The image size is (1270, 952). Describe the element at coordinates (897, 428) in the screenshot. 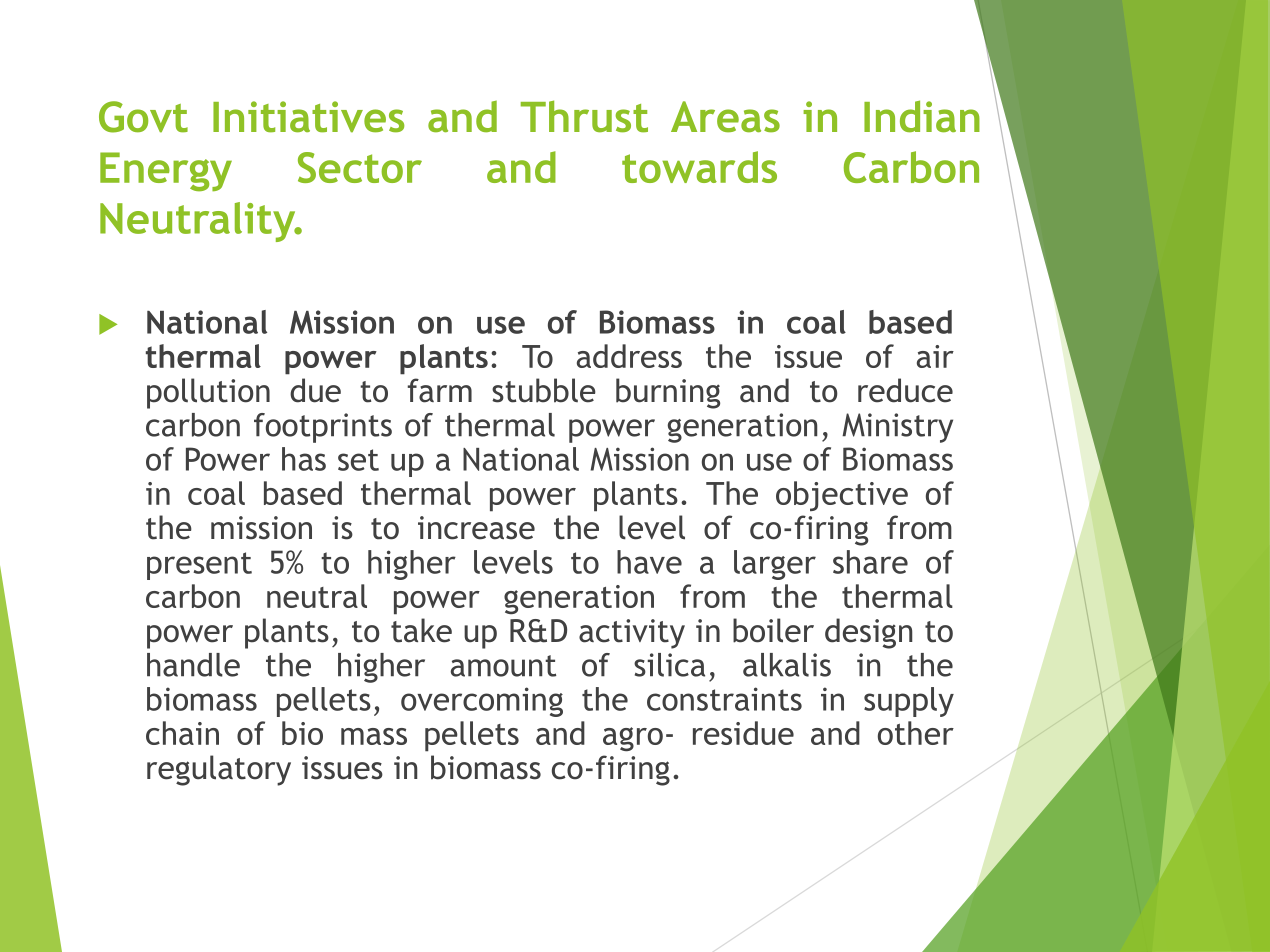

I see `Ministry` at that location.
